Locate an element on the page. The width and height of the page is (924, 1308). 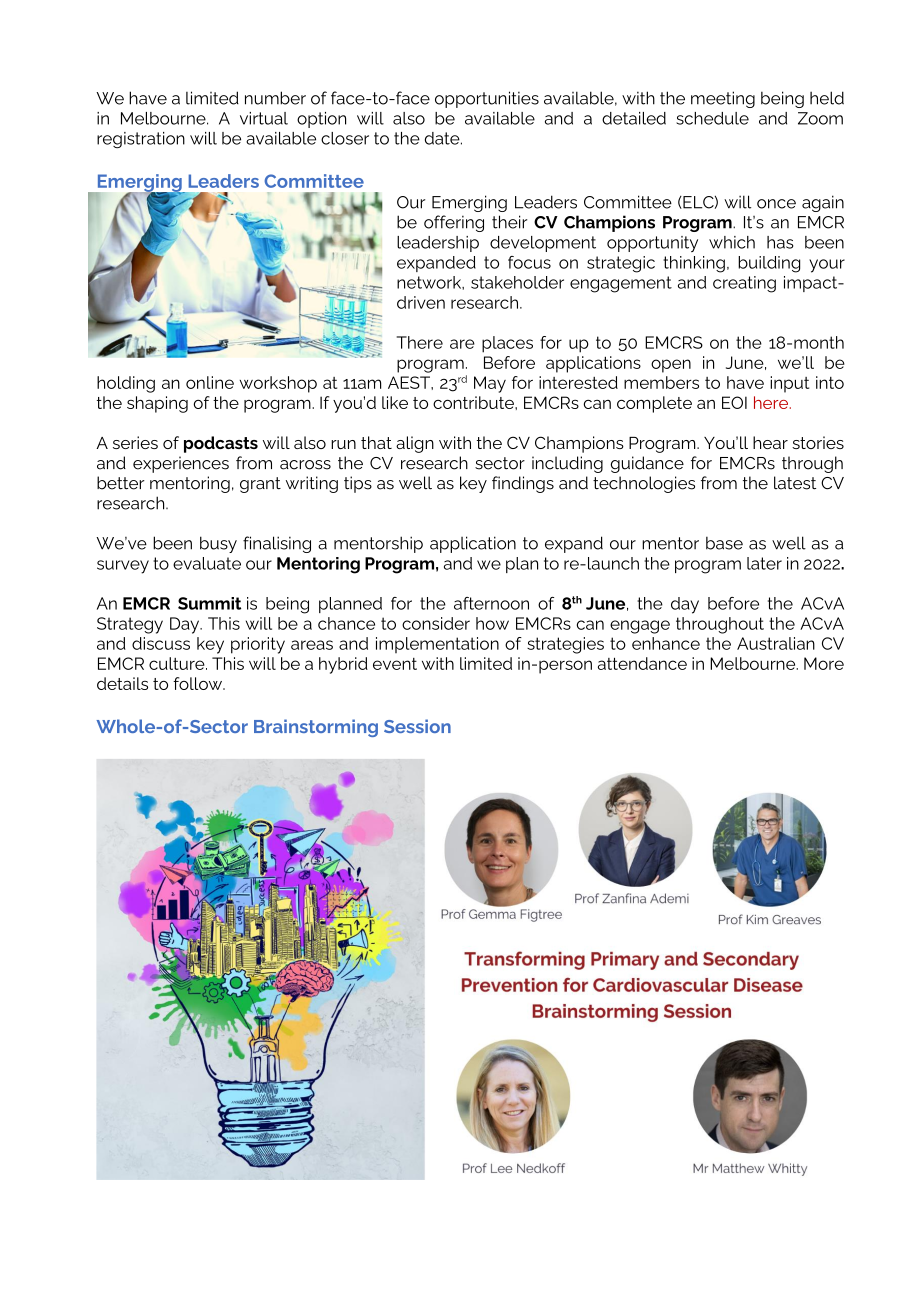
contribute is located at coordinates (474, 402).
